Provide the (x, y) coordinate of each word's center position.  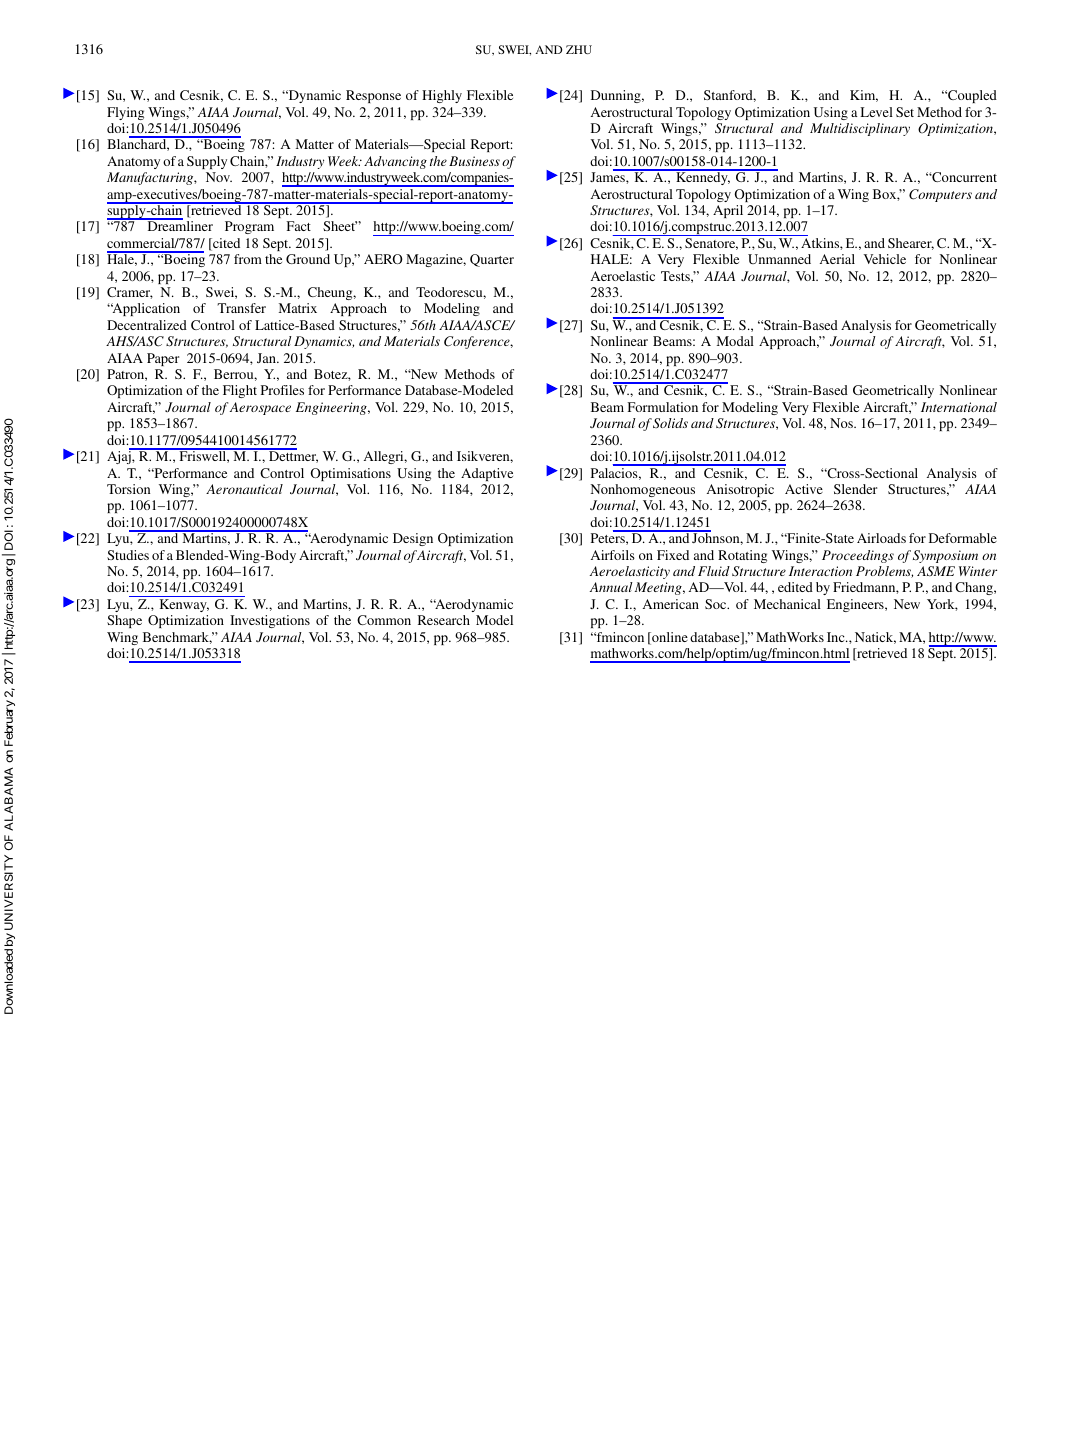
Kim (864, 96)
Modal (735, 341)
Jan (267, 358)
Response (373, 96)
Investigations (270, 621)
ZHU (579, 49)
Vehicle (884, 259)
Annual (611, 587)
